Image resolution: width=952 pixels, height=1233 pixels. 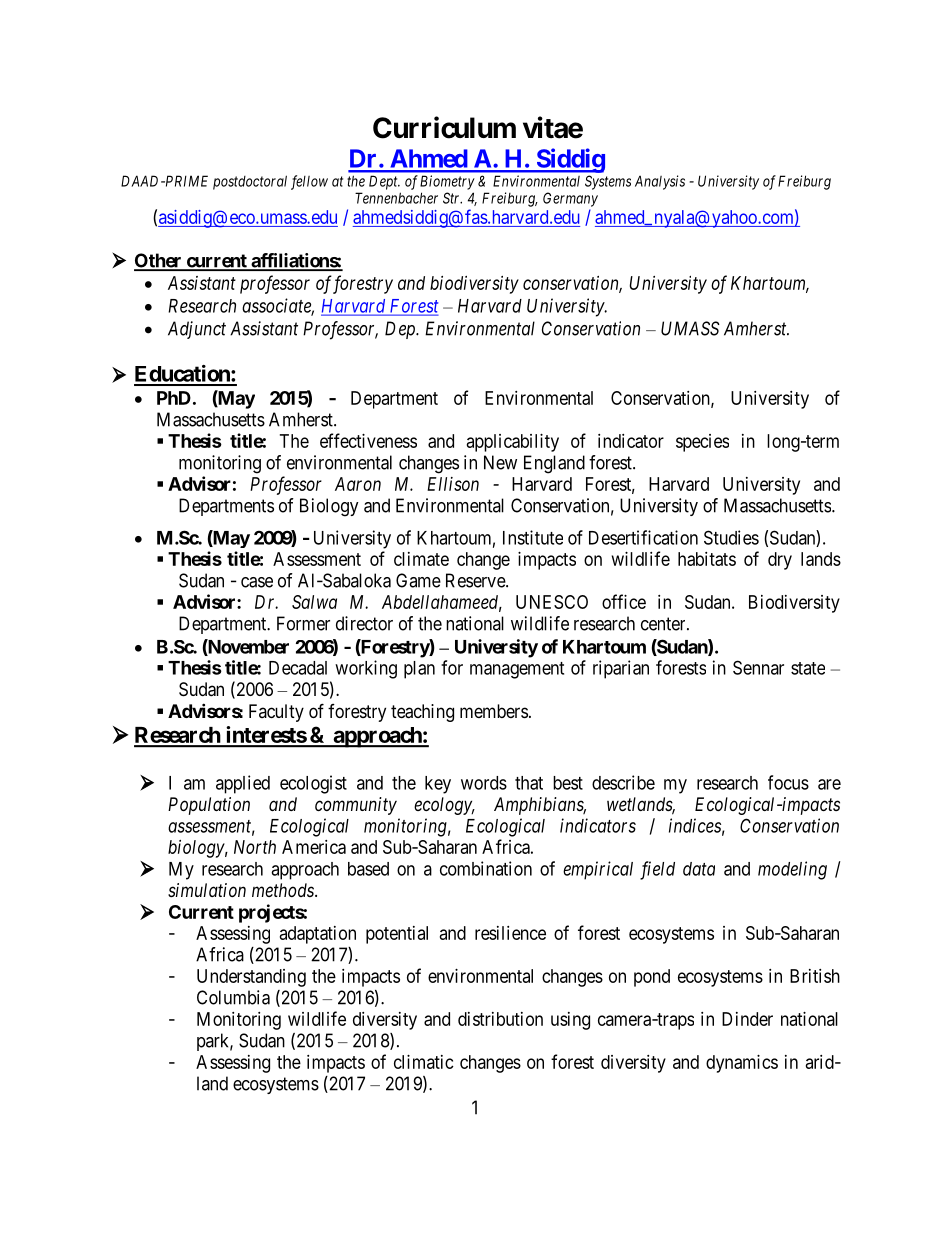 What do you see at coordinates (209, 806) in the screenshot?
I see `Population` at bounding box center [209, 806].
